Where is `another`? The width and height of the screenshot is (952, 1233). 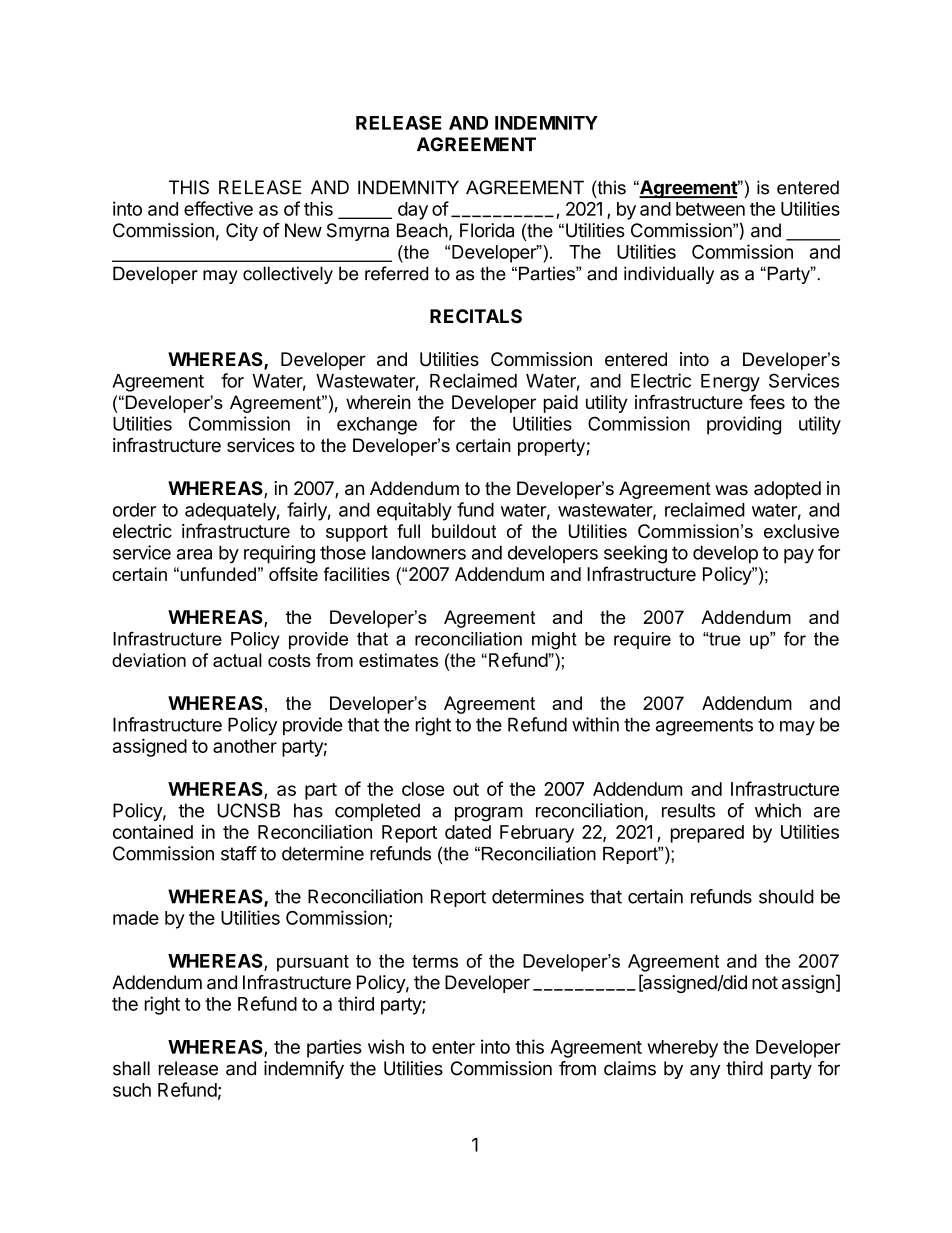 another is located at coordinates (245, 746).
